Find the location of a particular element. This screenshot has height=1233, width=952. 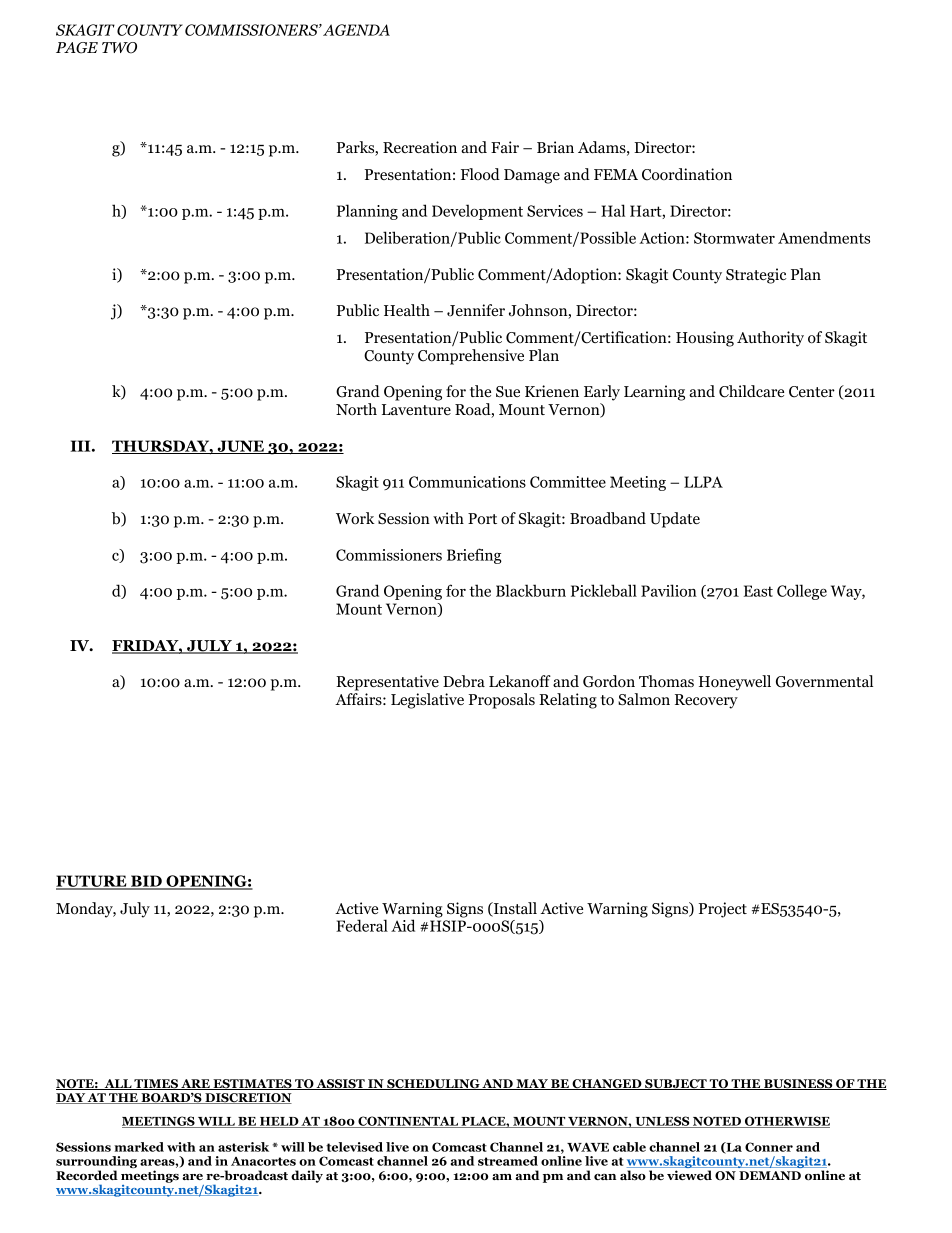

Aid is located at coordinates (403, 925).
